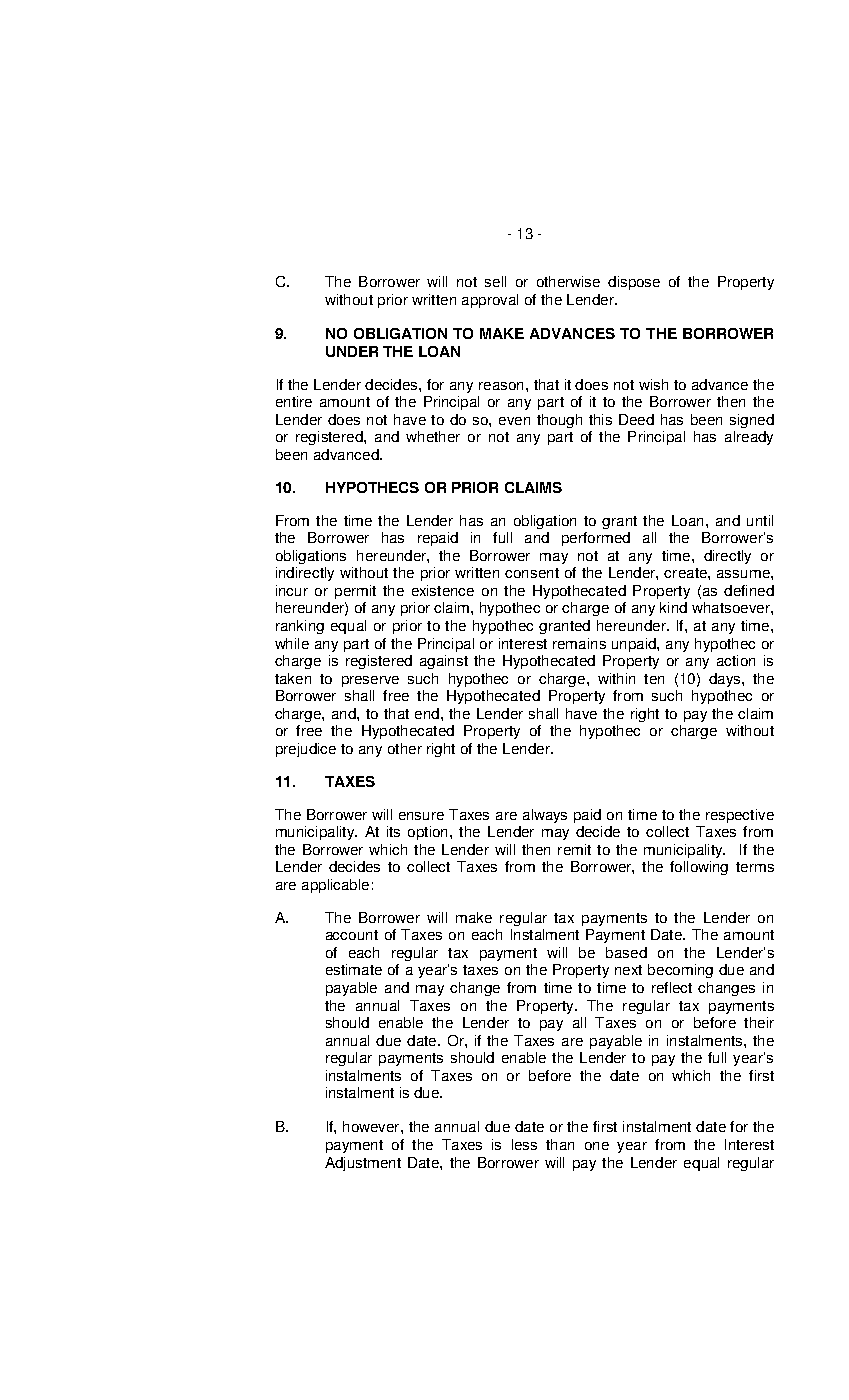  Describe the element at coordinates (532, 573) in the screenshot. I see `consent` at that location.
